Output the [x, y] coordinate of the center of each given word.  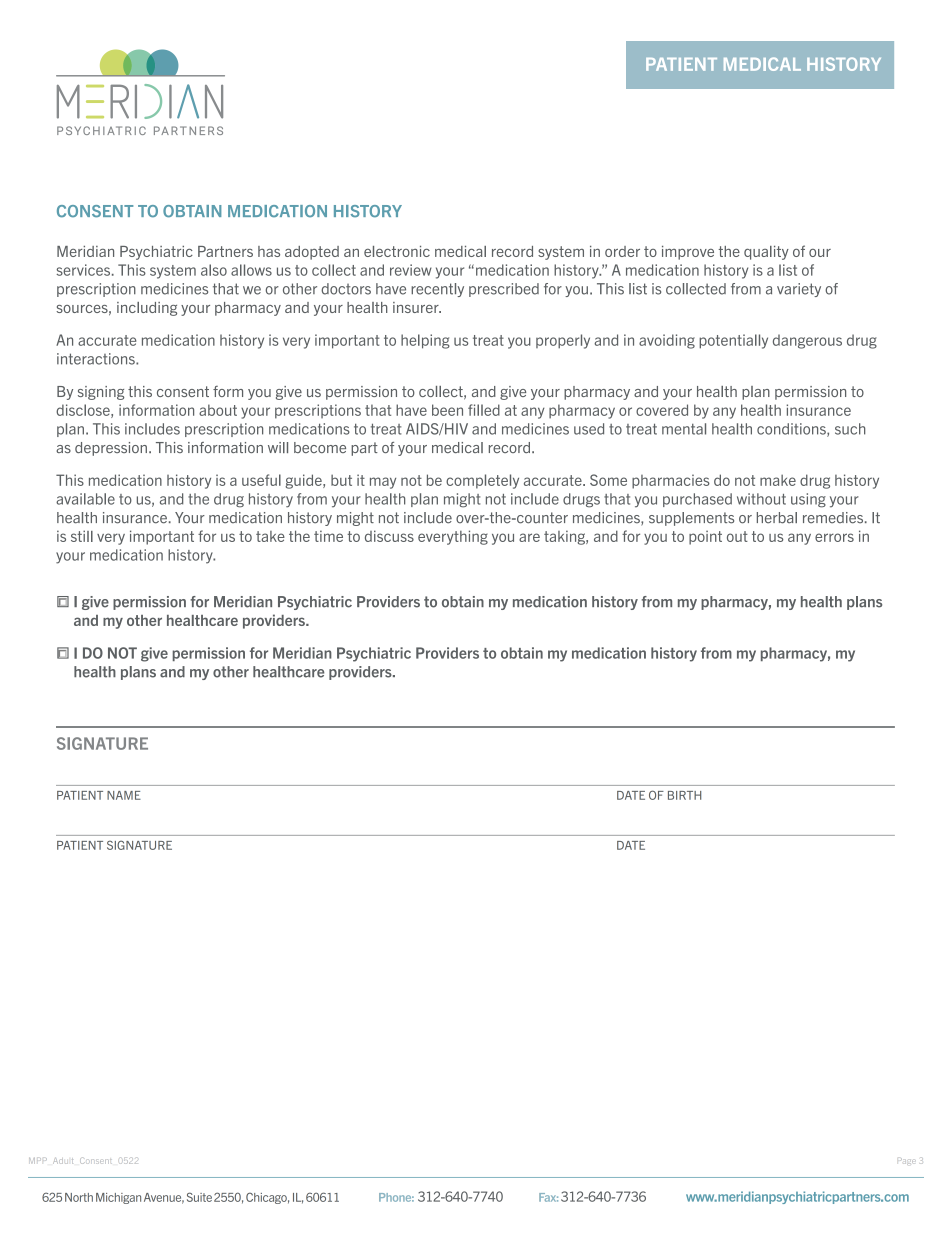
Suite [199, 1197]
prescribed [504, 290]
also [214, 270]
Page [906, 1162]
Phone [396, 1197]
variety [799, 290]
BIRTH [684, 795]
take [270, 536]
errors [834, 537]
